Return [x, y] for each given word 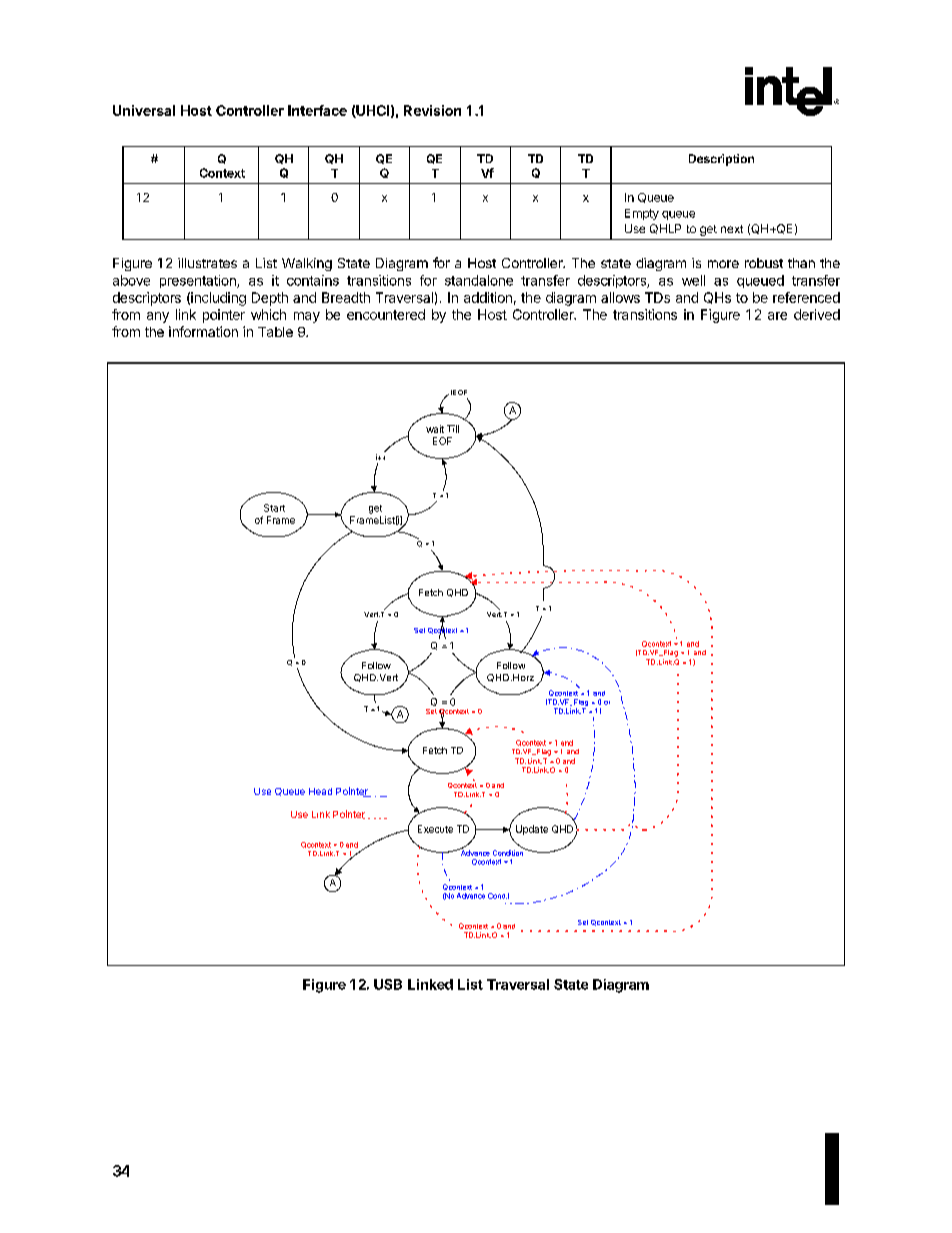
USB [388, 984]
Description [721, 160]
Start [274, 508]
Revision [432, 110]
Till [453, 429]
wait [435, 429]
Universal [144, 110]
